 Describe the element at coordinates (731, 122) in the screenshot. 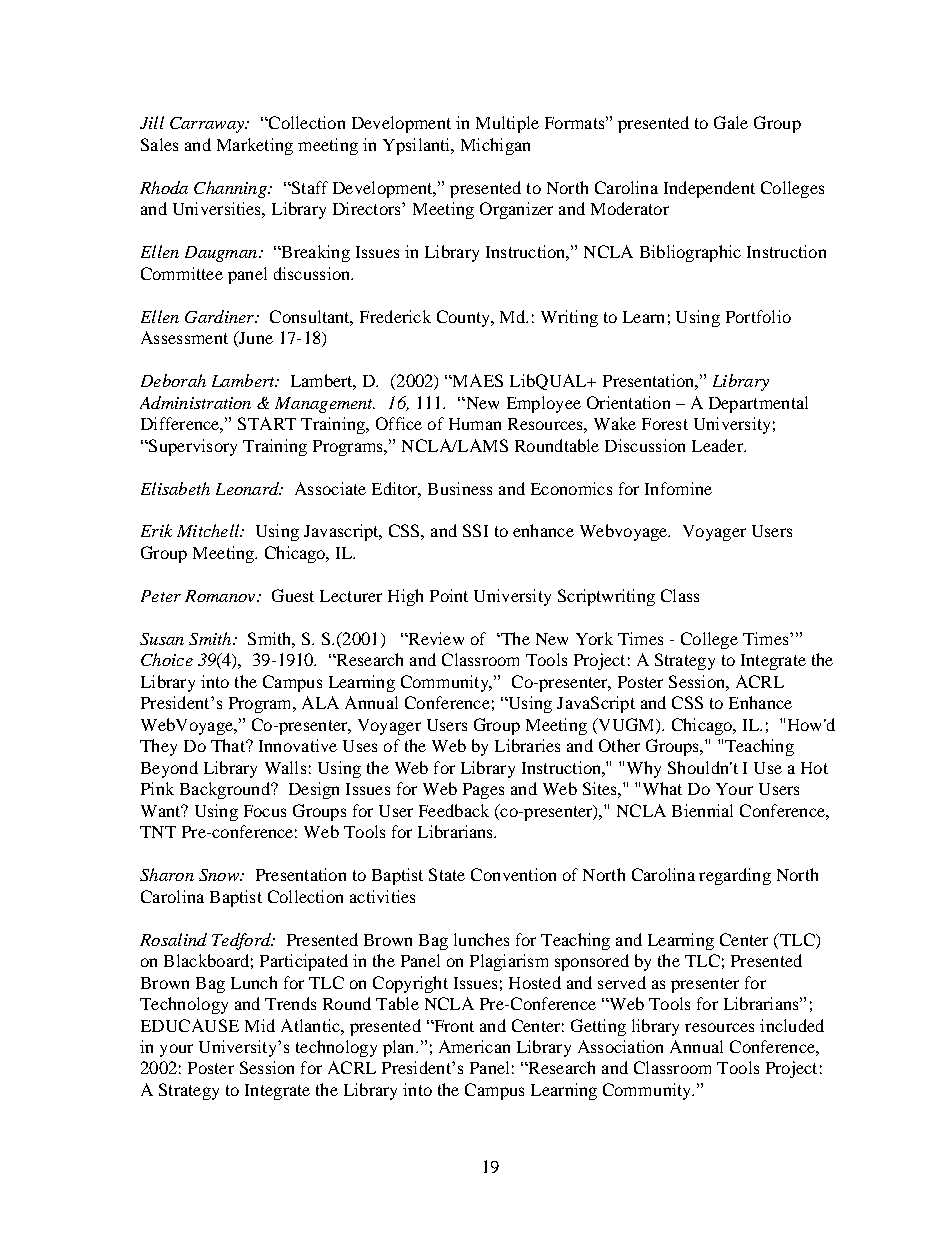

I see `Gale` at that location.
